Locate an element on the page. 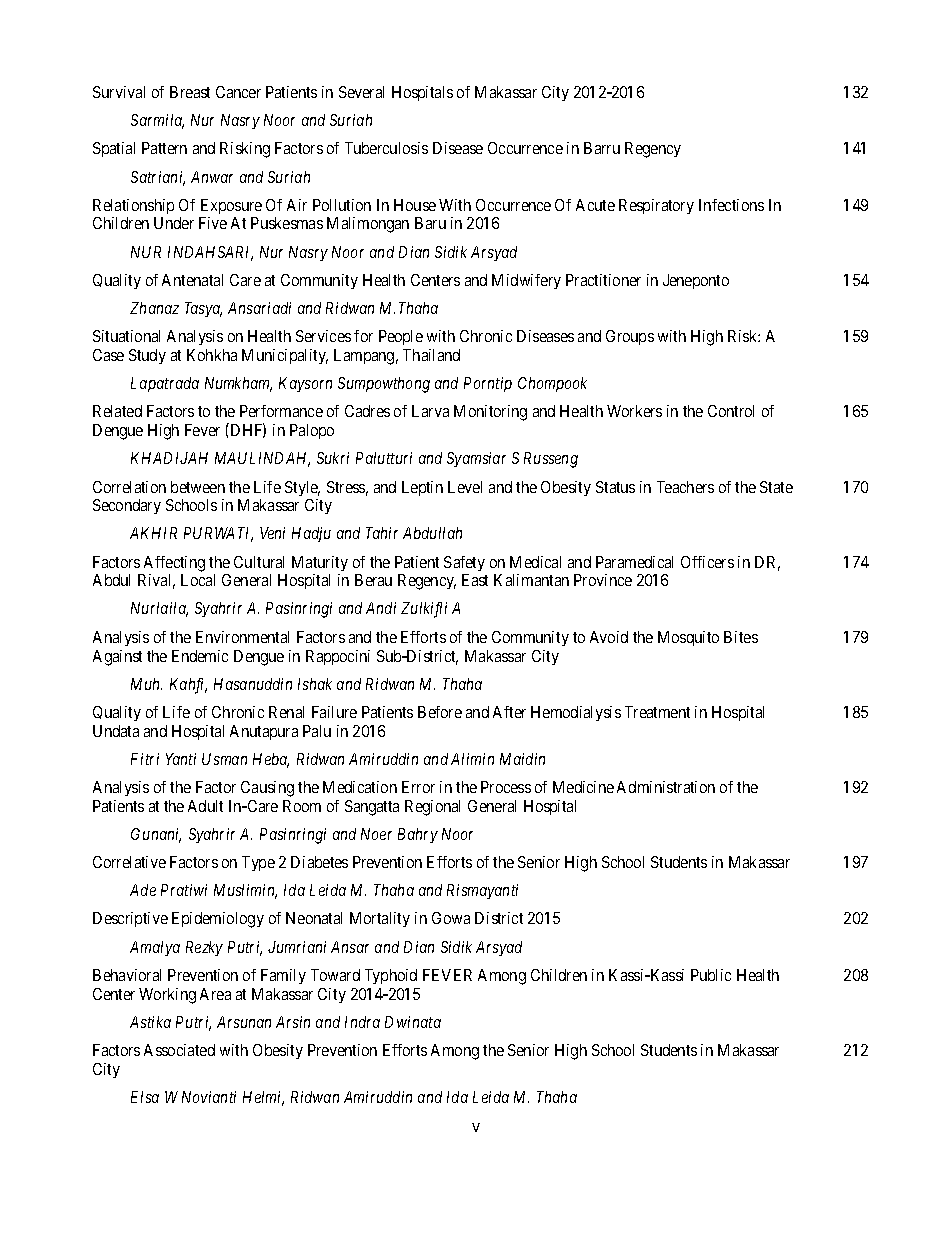 The image size is (952, 1233). Officers is located at coordinates (707, 562).
